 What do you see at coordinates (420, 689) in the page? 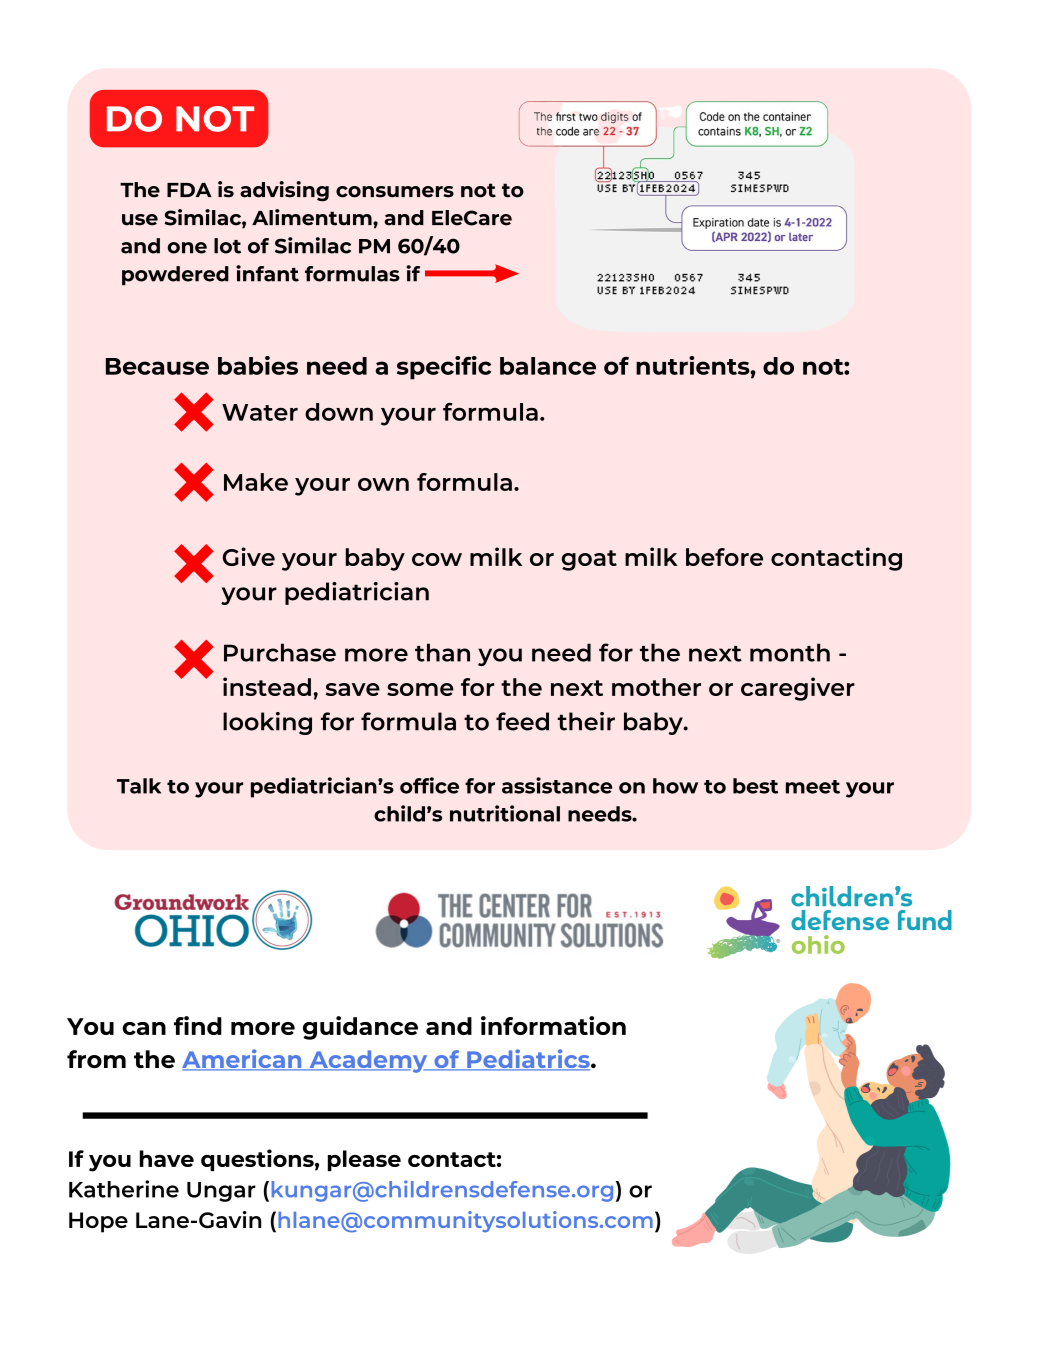
I see `some` at bounding box center [420, 689].
